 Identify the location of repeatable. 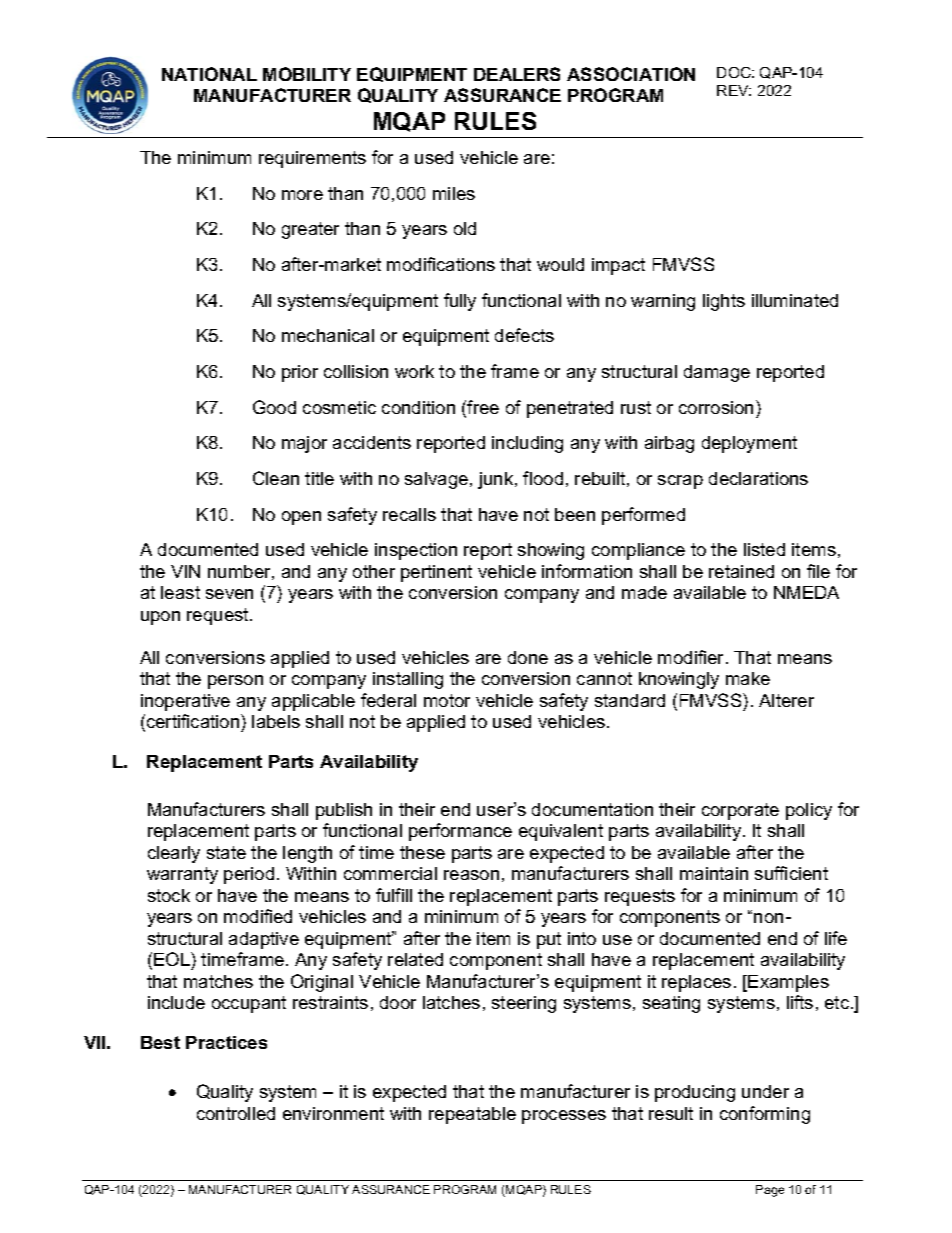
(472, 1115).
